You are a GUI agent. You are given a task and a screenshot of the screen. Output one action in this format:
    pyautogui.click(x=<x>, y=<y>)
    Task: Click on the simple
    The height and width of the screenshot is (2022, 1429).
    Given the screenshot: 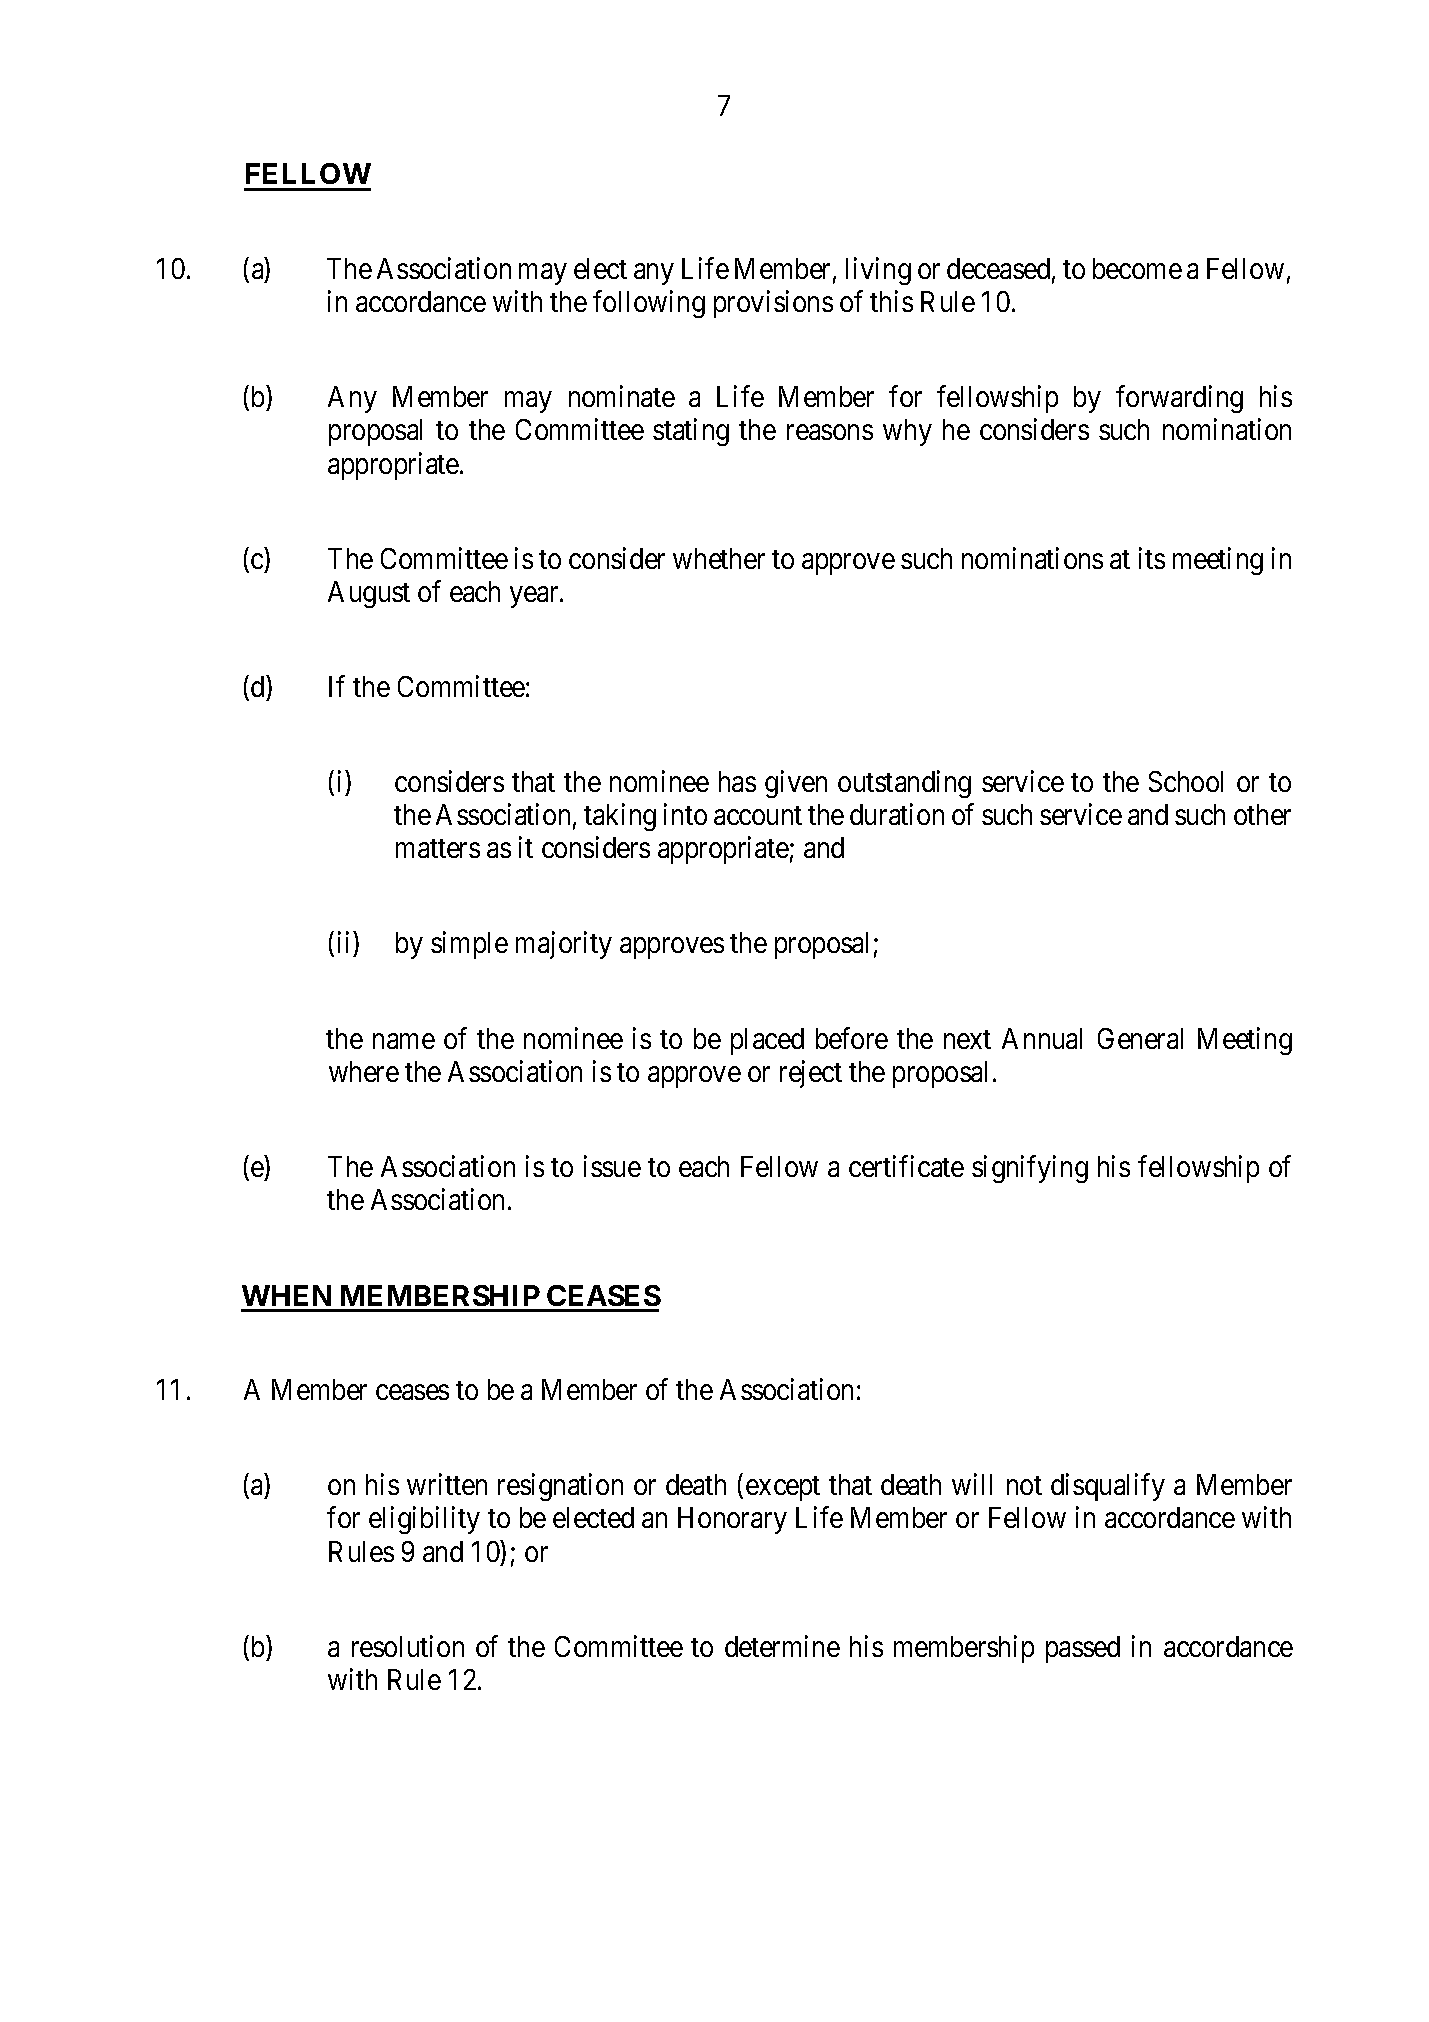 What is the action you would take?
    pyautogui.click(x=469, y=945)
